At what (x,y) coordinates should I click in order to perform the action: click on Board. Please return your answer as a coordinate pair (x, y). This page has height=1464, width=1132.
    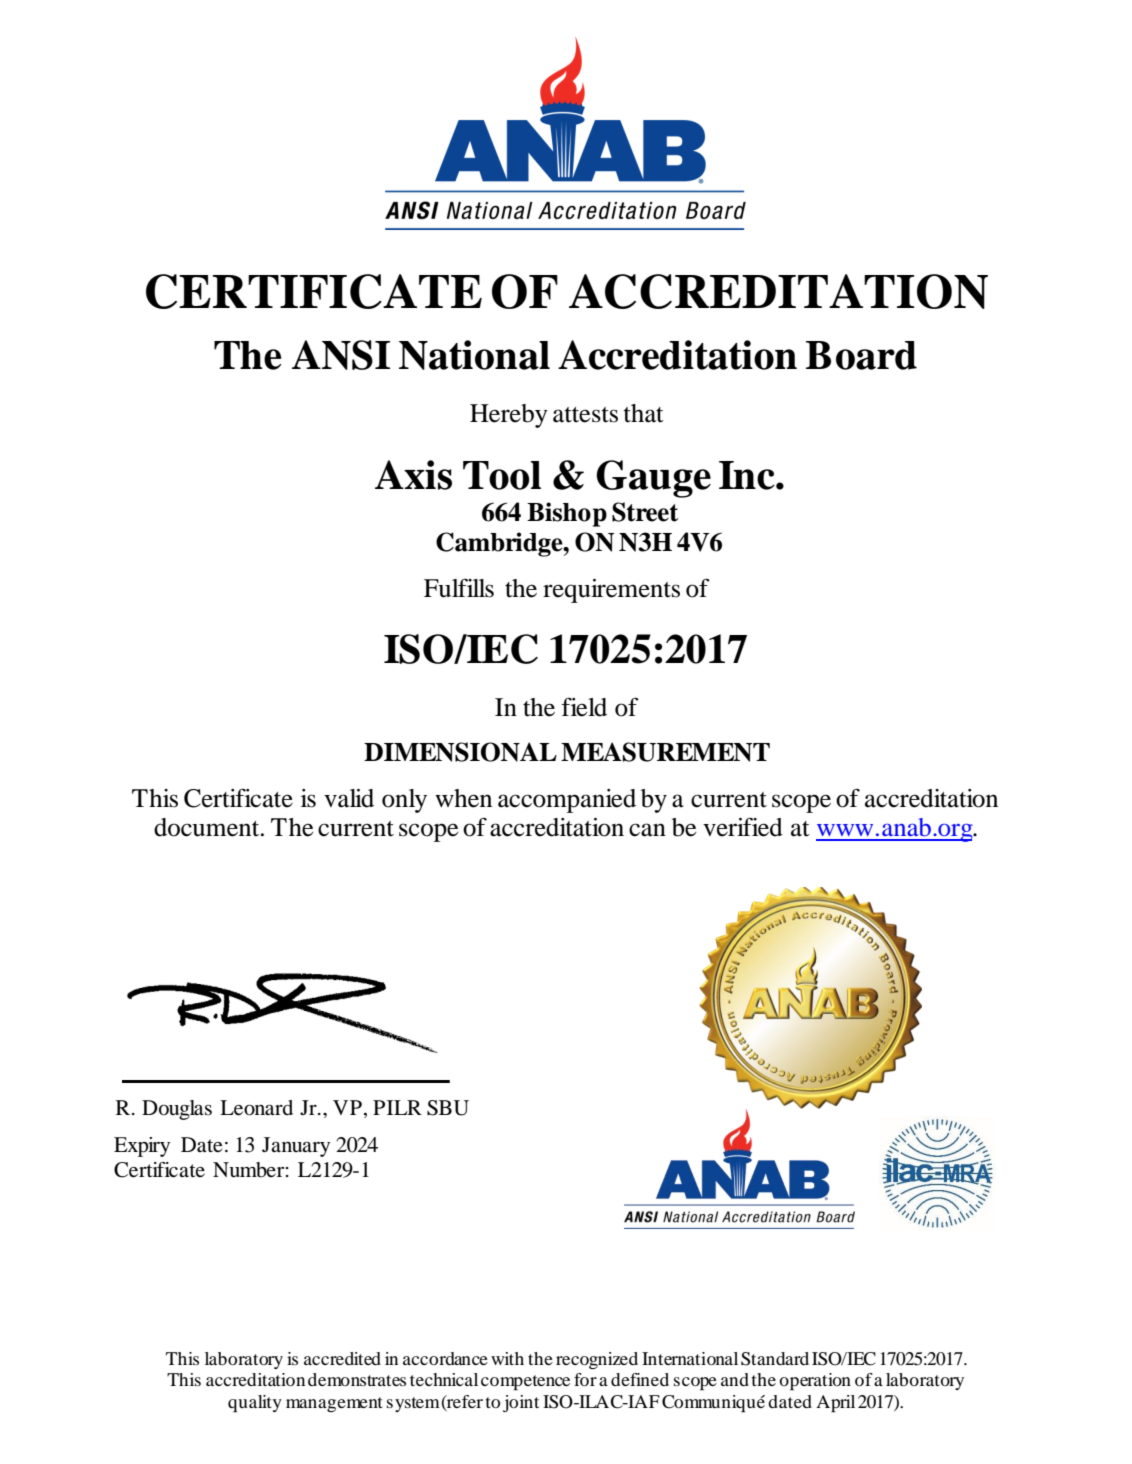
    Looking at the image, I should click on (861, 355).
